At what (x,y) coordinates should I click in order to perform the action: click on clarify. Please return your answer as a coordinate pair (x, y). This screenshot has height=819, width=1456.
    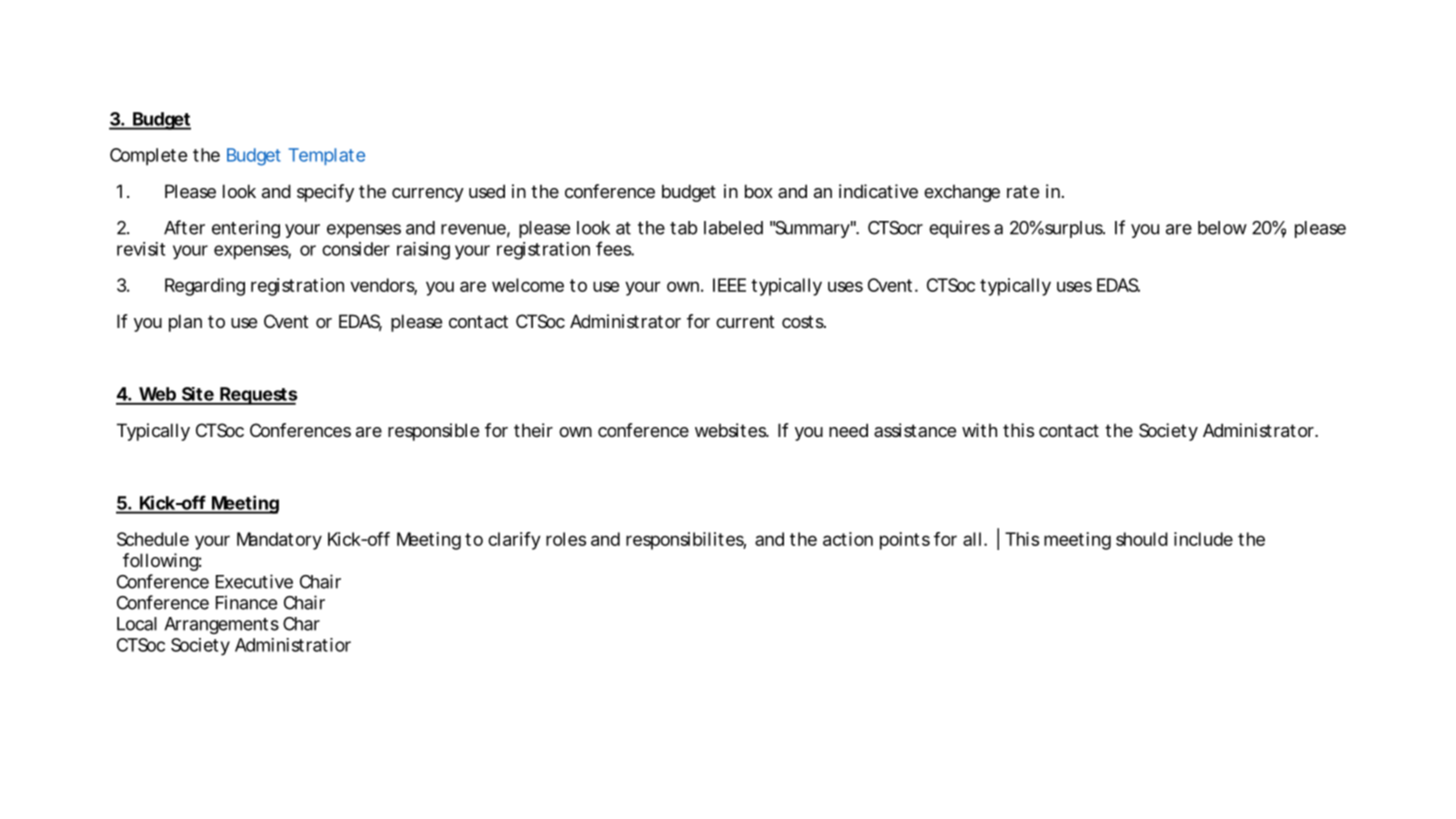
    Looking at the image, I should click on (514, 541).
